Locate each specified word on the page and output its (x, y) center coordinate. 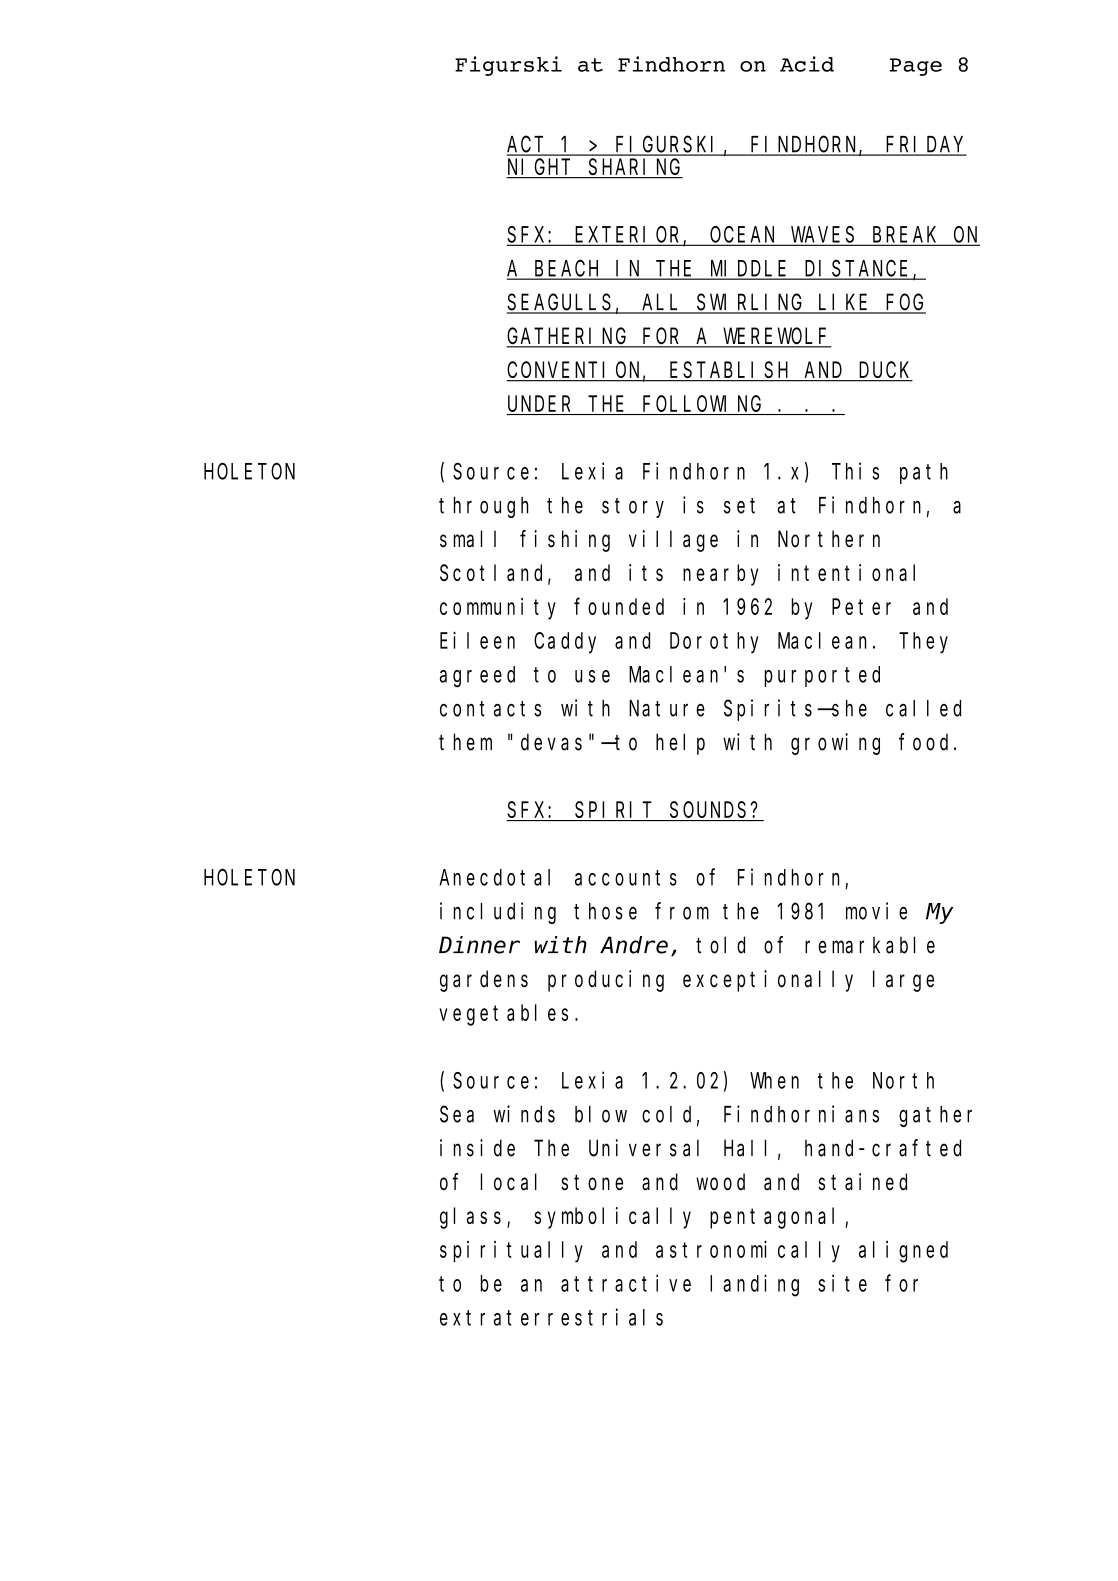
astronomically (748, 1251)
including (498, 913)
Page (916, 67)
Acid (807, 64)
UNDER (541, 406)
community (498, 609)
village (673, 541)
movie (876, 911)
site (842, 1283)
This (855, 471)
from (682, 911)
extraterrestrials (551, 1317)
